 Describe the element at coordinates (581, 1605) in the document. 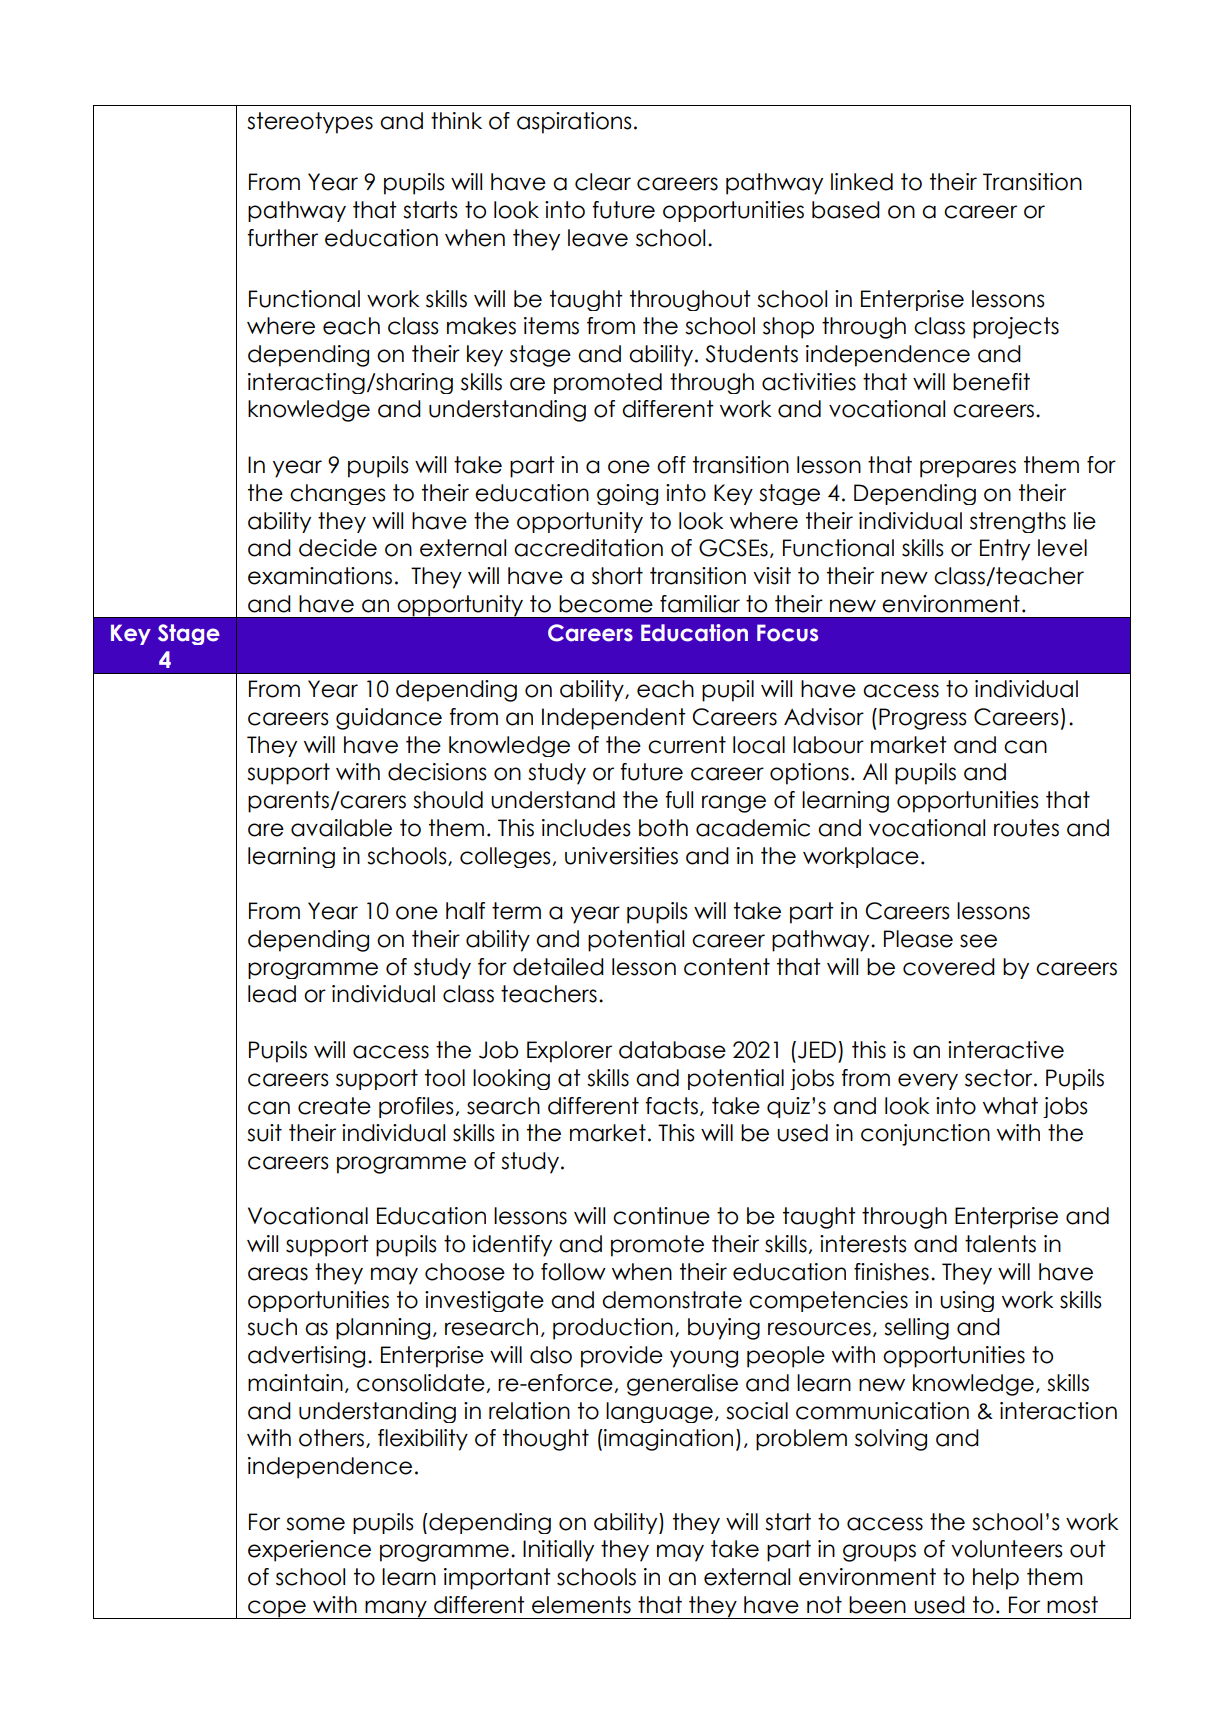

I see `elements` at that location.
